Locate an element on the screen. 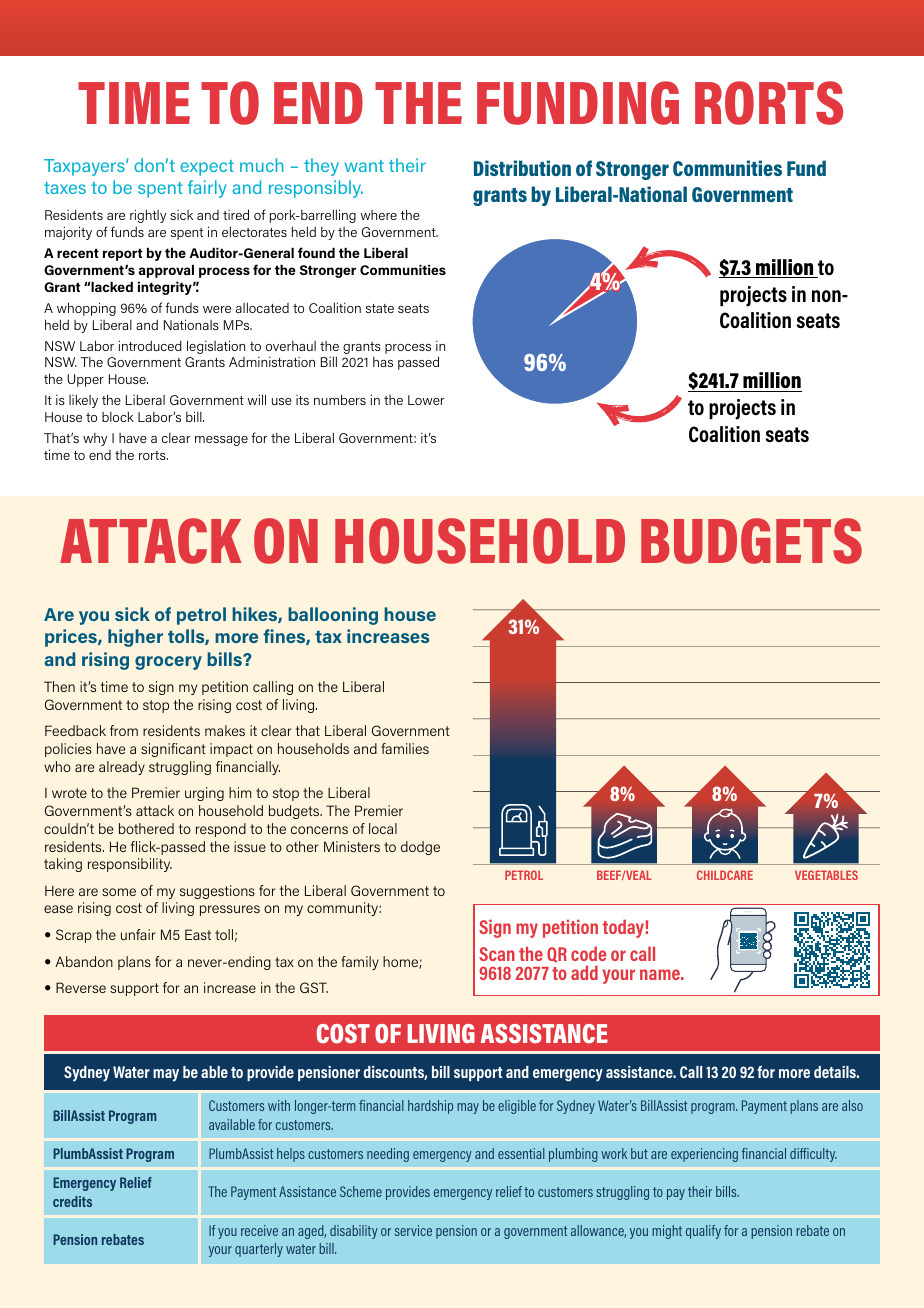 The image size is (924, 1308). CHILDCARE is located at coordinates (725, 875).
